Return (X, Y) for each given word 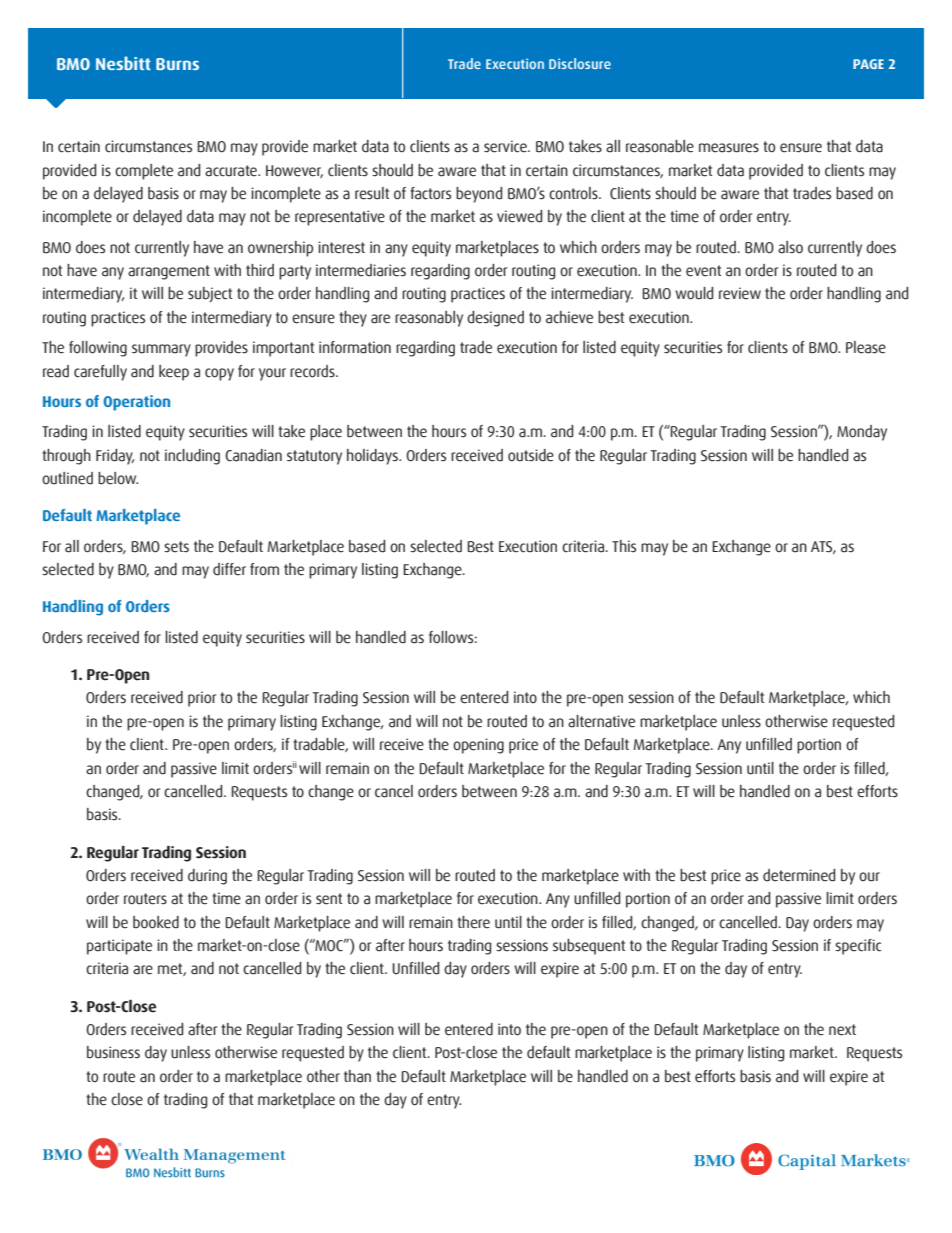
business (113, 1052)
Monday (862, 433)
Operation (136, 403)
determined (799, 875)
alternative (601, 721)
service (506, 146)
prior (202, 699)
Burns (177, 64)
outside (531, 455)
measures (729, 148)
